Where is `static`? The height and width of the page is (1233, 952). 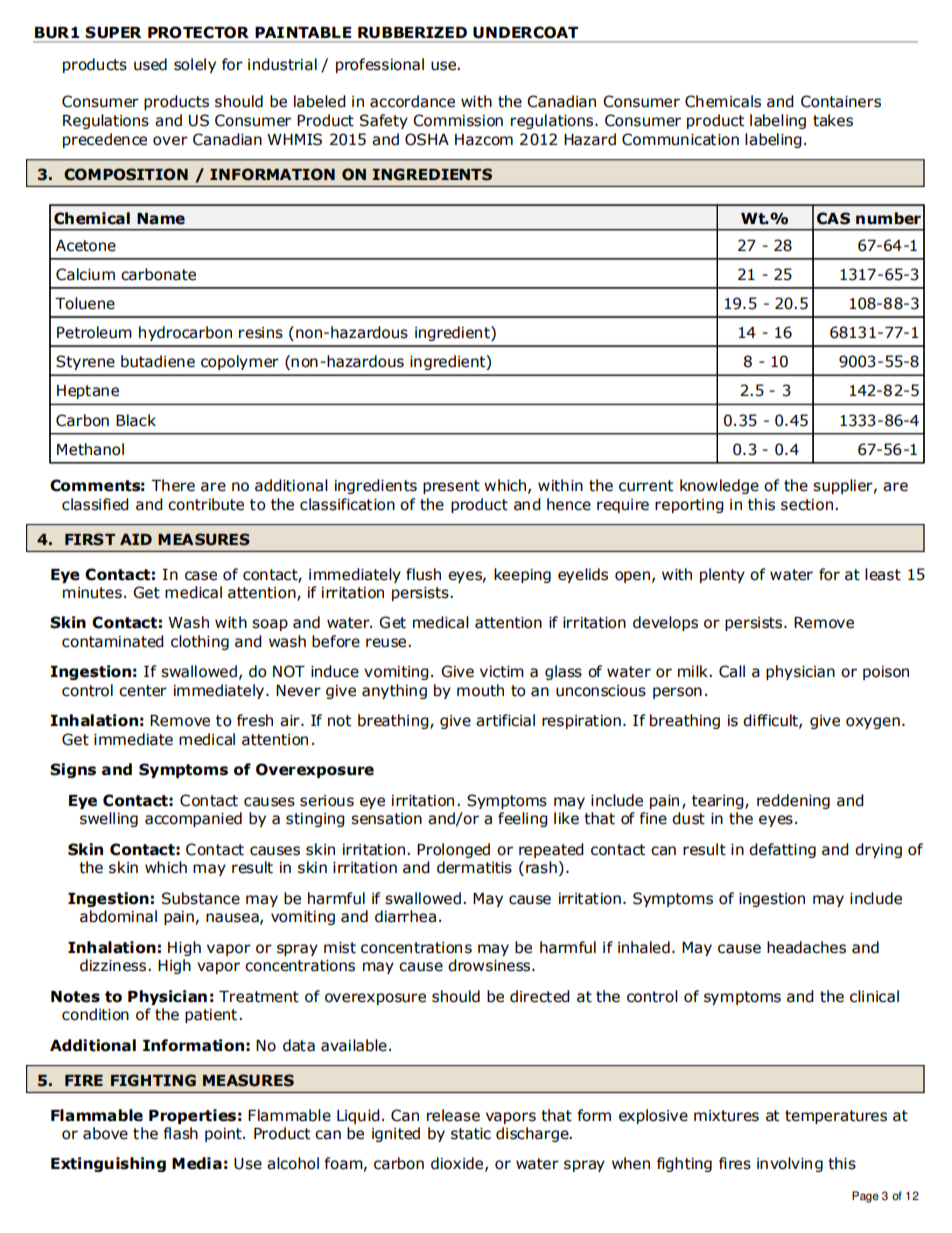 static is located at coordinates (471, 1134).
